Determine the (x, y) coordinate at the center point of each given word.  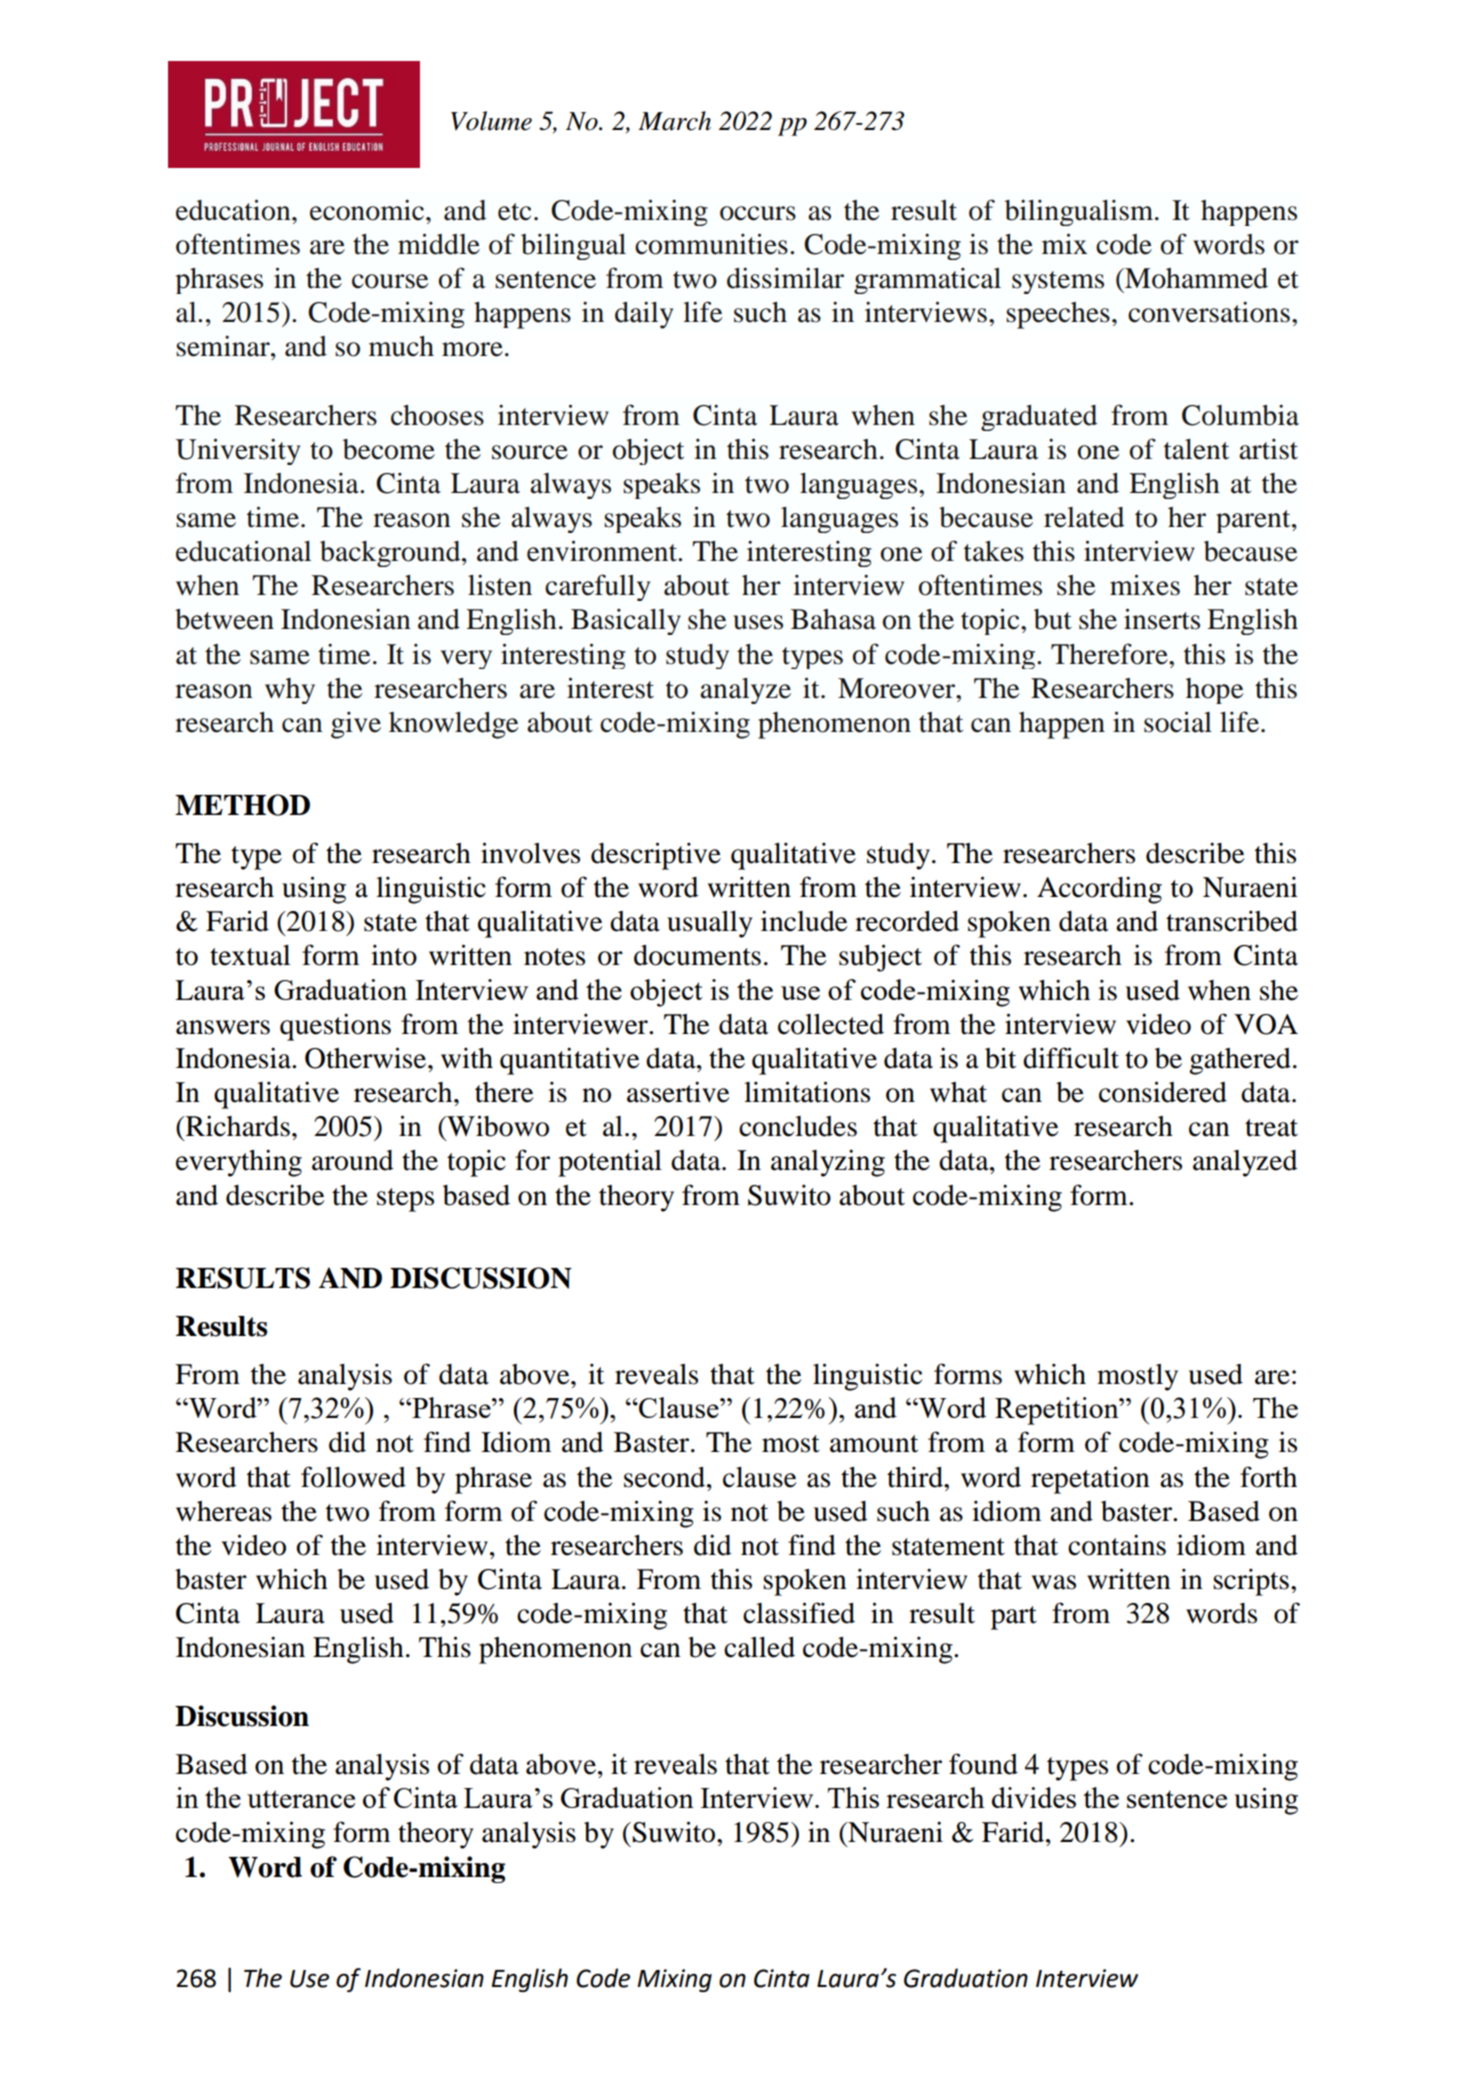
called (759, 1647)
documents (697, 955)
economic (368, 210)
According (1099, 890)
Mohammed (1195, 278)
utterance (301, 1799)
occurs (758, 213)
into (394, 955)
